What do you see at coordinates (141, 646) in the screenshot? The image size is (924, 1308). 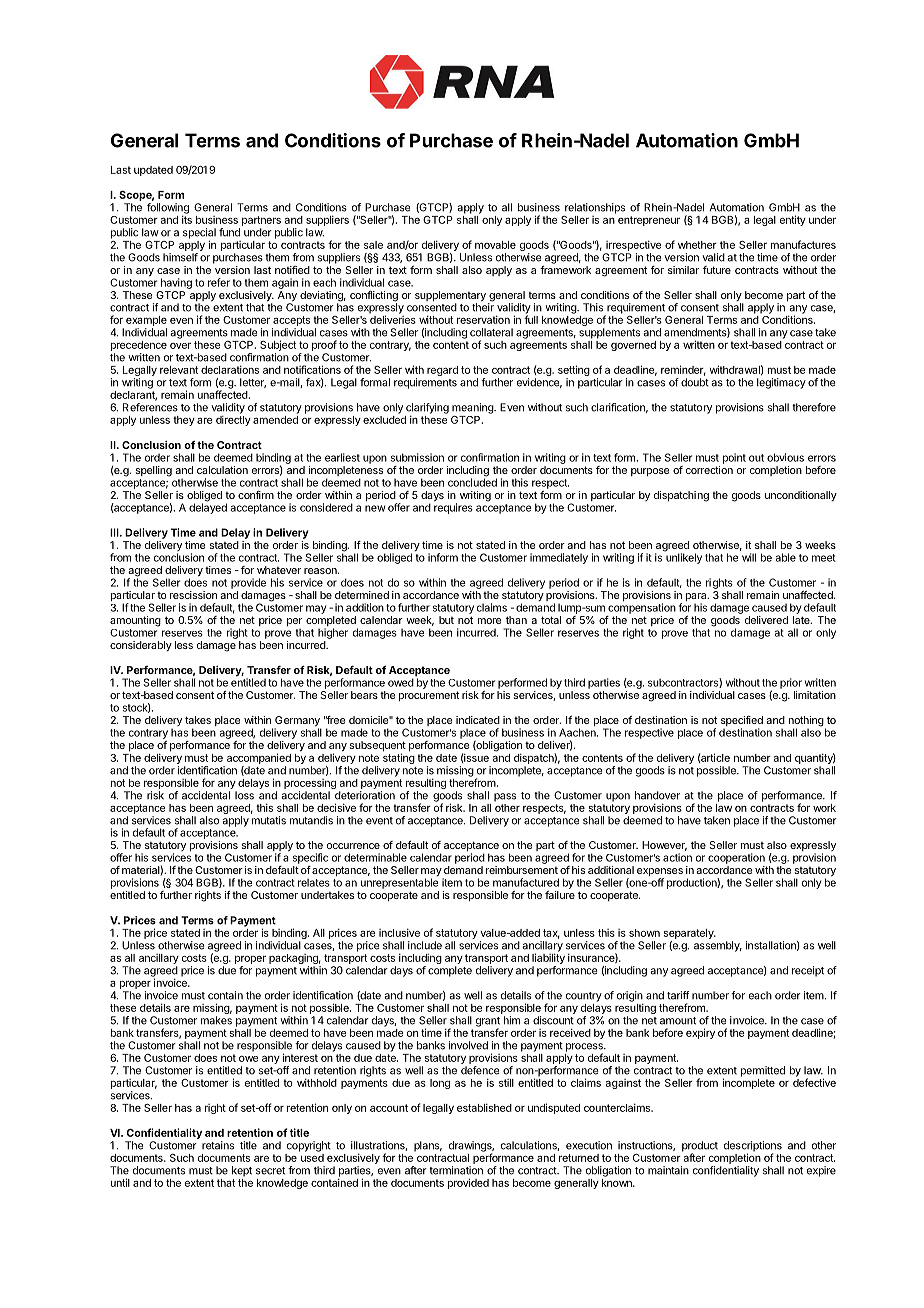 I see `considerably` at bounding box center [141, 646].
